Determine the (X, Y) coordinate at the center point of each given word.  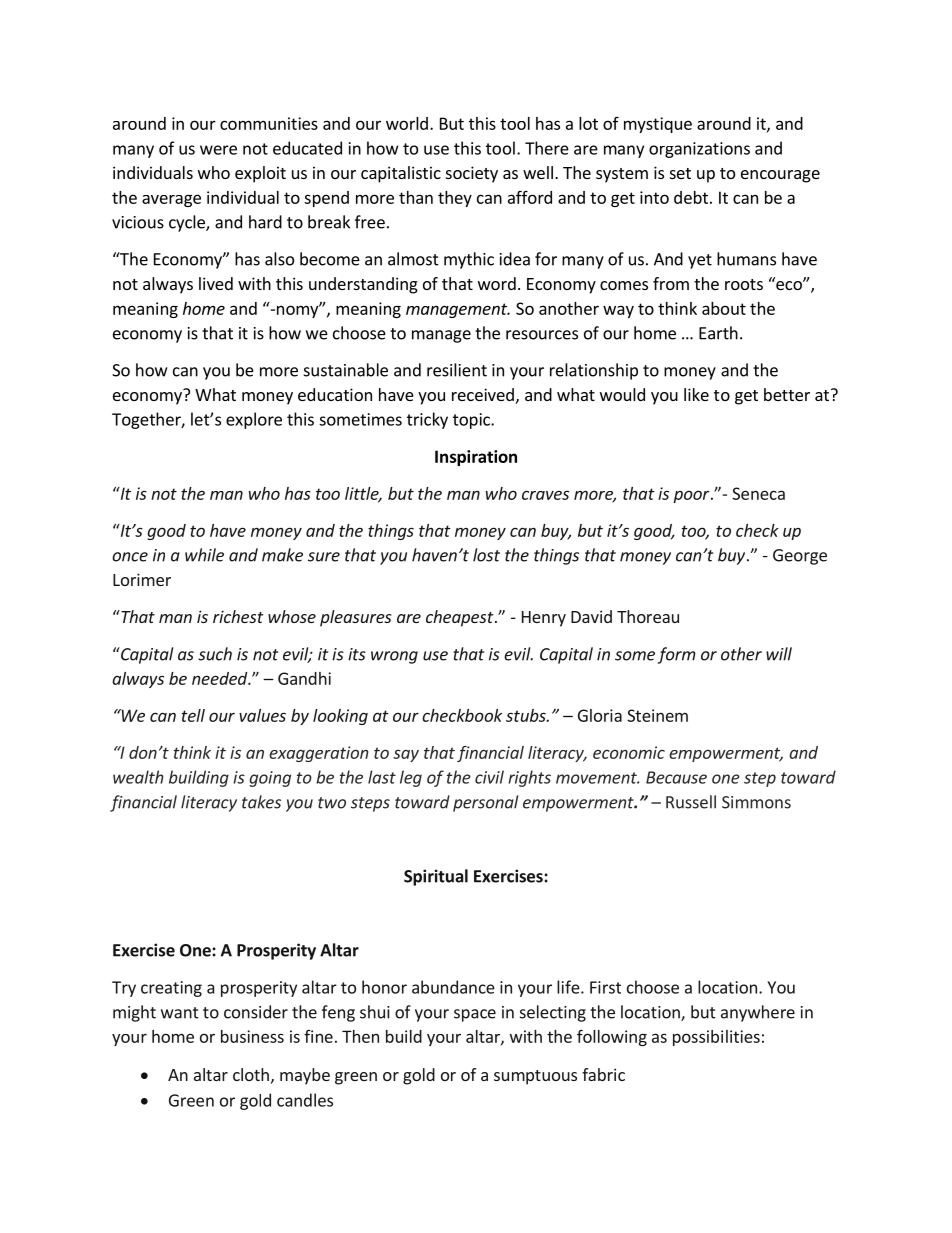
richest (238, 616)
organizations (699, 150)
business (252, 1036)
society (472, 174)
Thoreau (648, 616)
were (218, 150)
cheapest (461, 618)
